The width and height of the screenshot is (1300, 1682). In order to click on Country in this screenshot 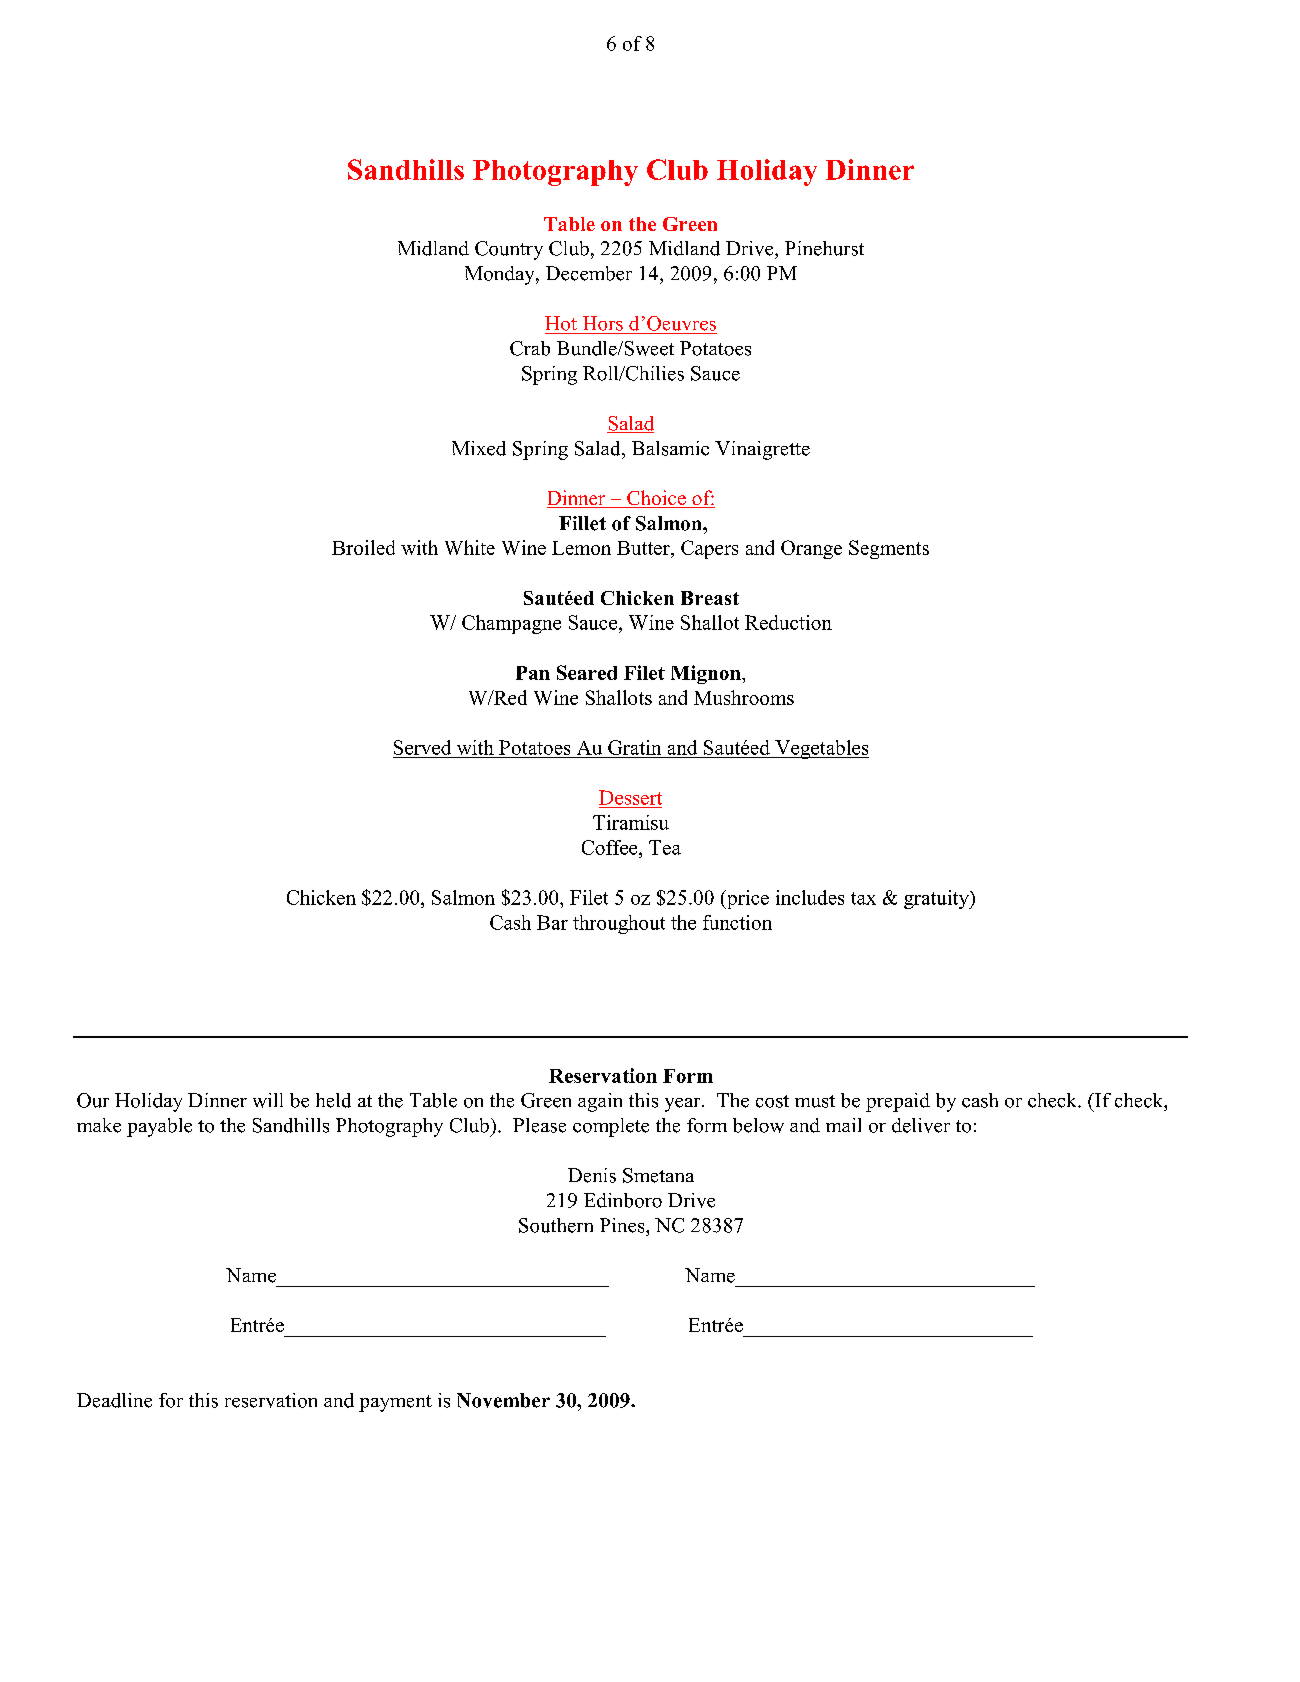, I will do `click(509, 250)`.
